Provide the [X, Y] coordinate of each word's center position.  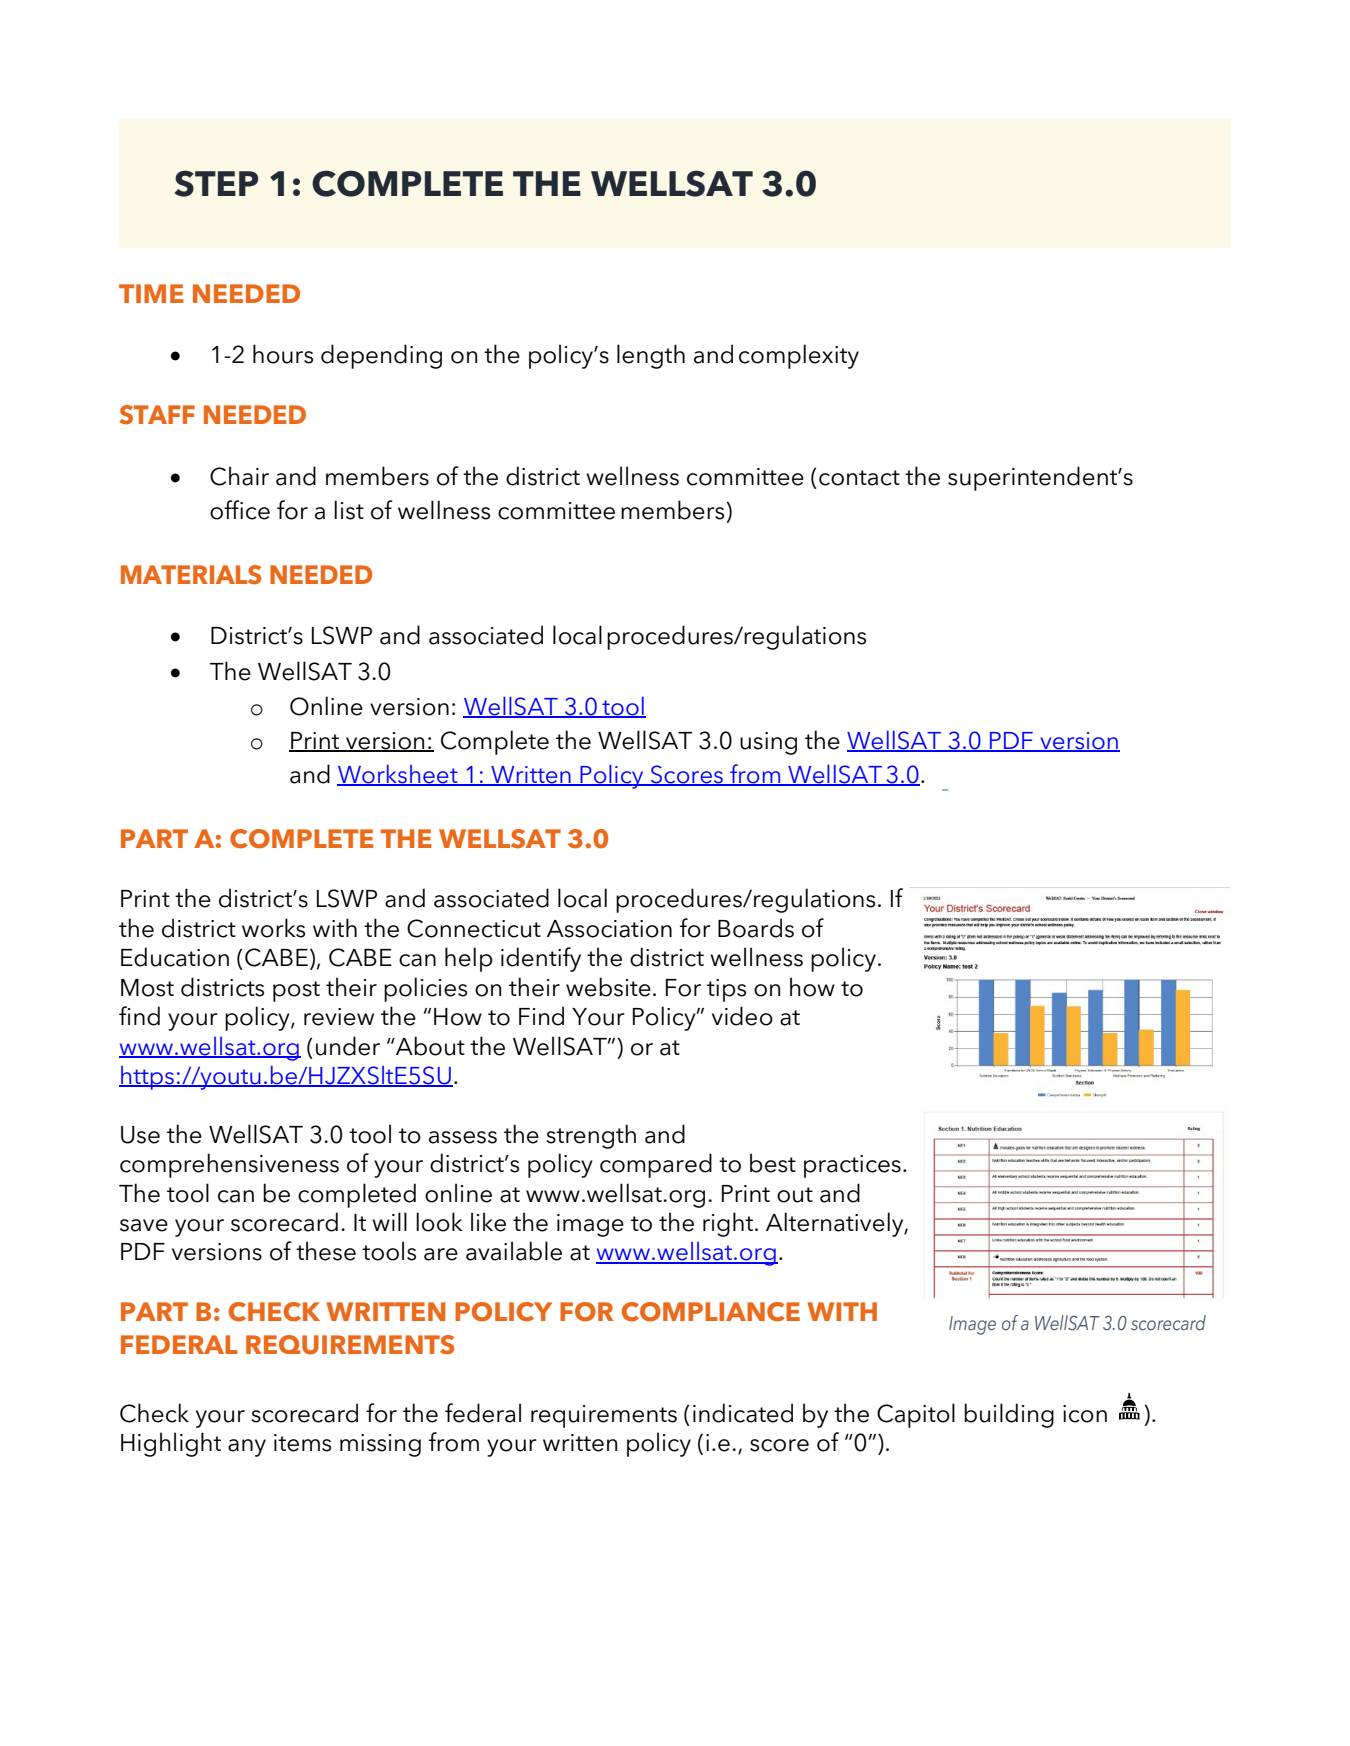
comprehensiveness [229, 1165]
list [349, 510]
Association [609, 929]
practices [852, 1166]
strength [591, 1136]
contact [859, 478]
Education [175, 957]
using [768, 743]
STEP [216, 183]
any [247, 1448]
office [240, 510]
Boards [756, 928]
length [651, 356]
